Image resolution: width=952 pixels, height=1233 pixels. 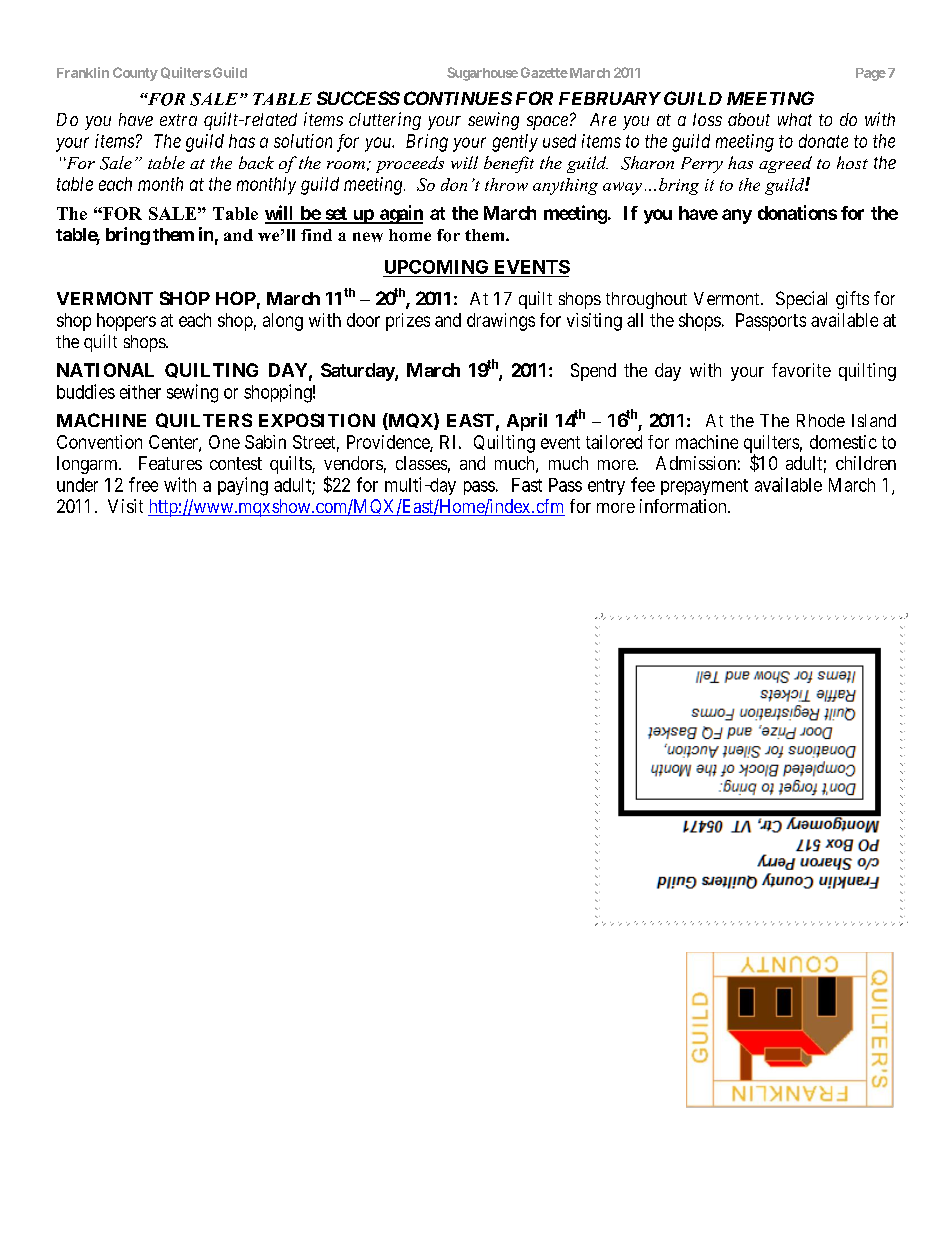 I want to click on CONTINUES, so click(x=458, y=98).
